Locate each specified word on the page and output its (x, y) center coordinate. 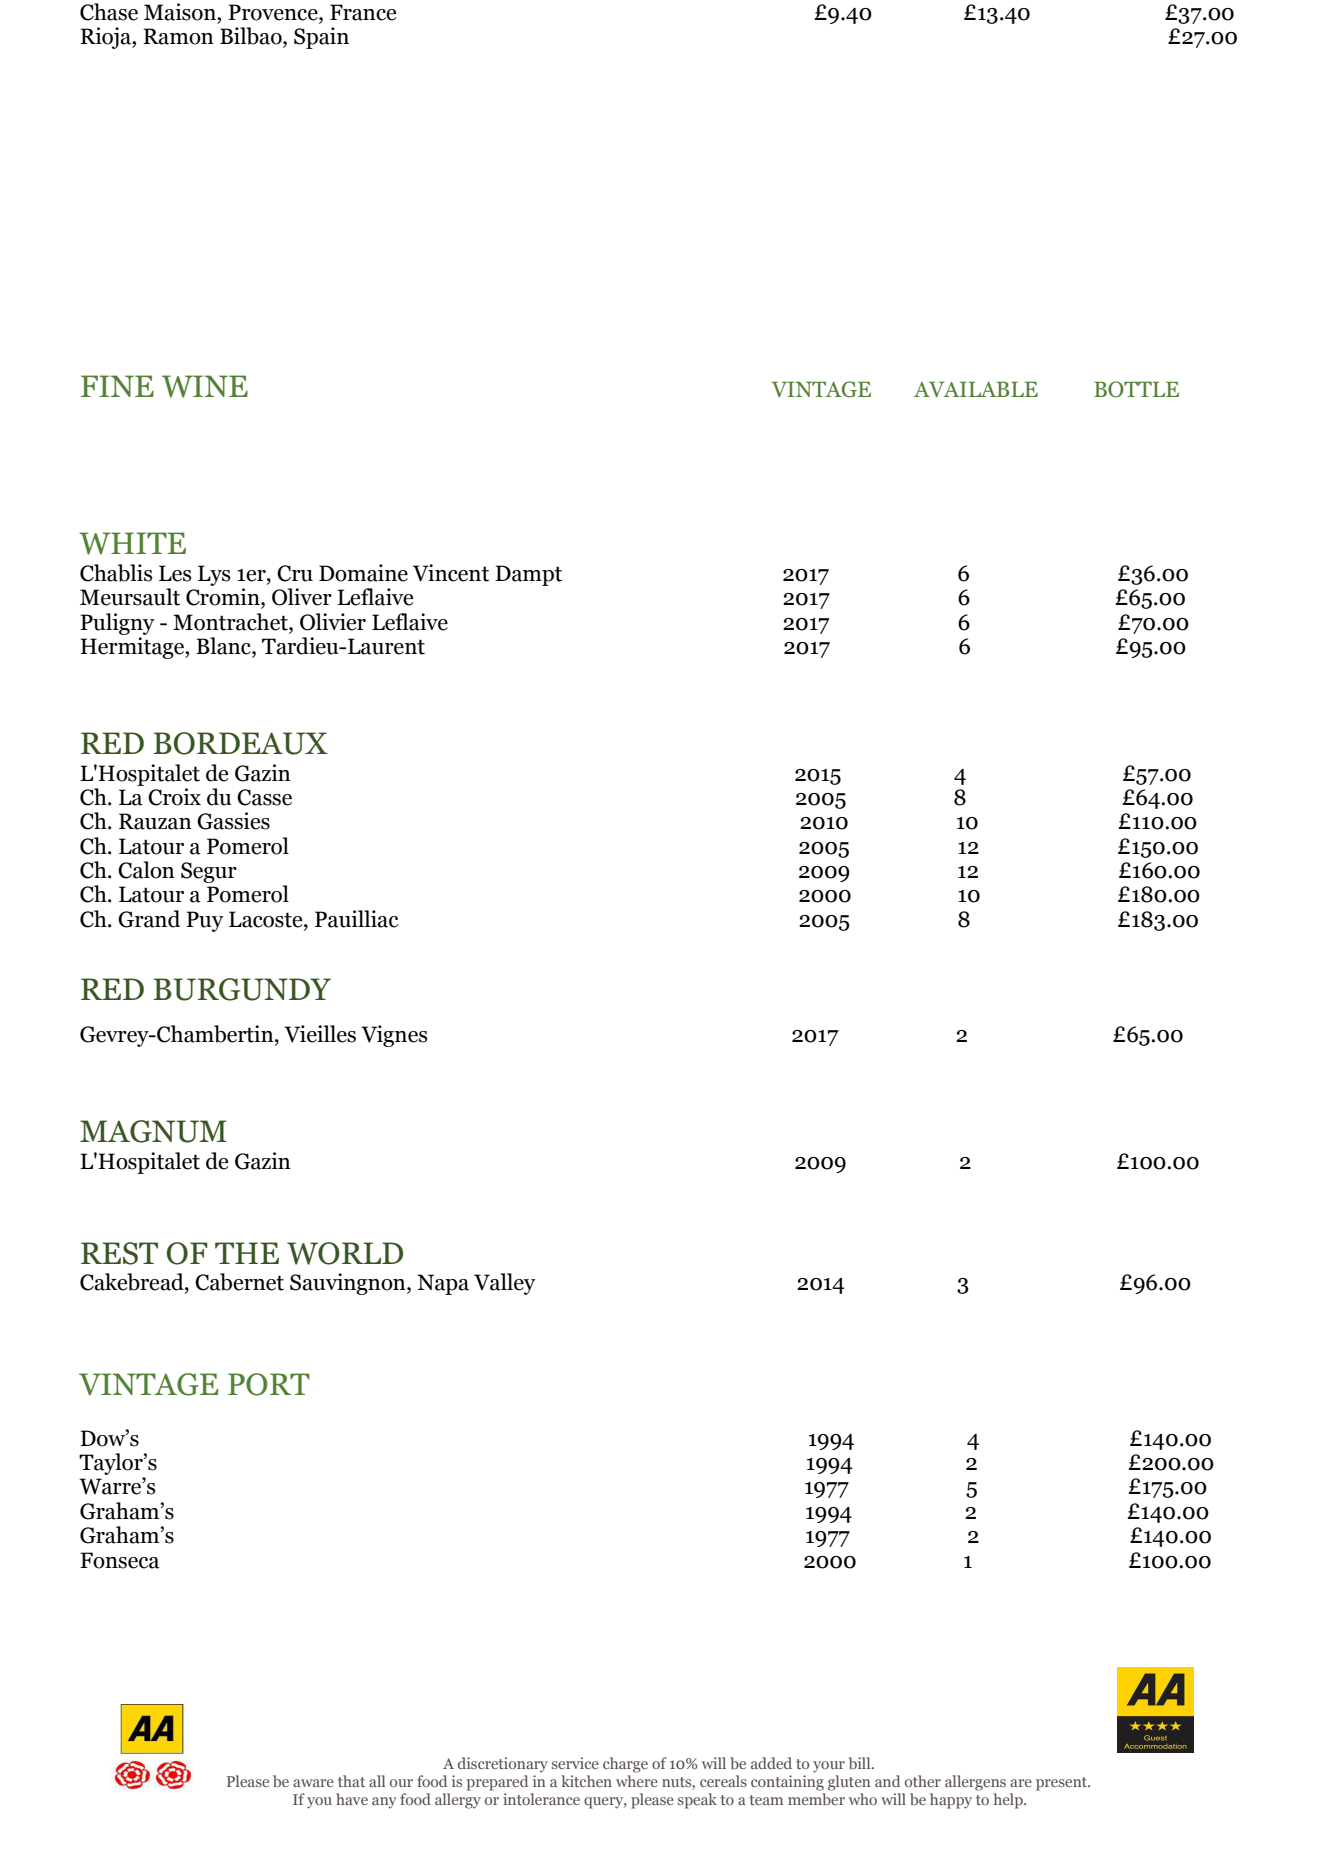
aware (313, 1783)
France (363, 12)
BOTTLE (1136, 389)
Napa (443, 1284)
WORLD (345, 1253)
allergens (975, 1783)
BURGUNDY (242, 989)
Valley (505, 1284)
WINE (205, 386)
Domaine (363, 573)
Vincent (451, 573)
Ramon (178, 36)
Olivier (333, 622)
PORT (269, 1384)
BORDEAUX (240, 743)
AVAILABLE (976, 389)
